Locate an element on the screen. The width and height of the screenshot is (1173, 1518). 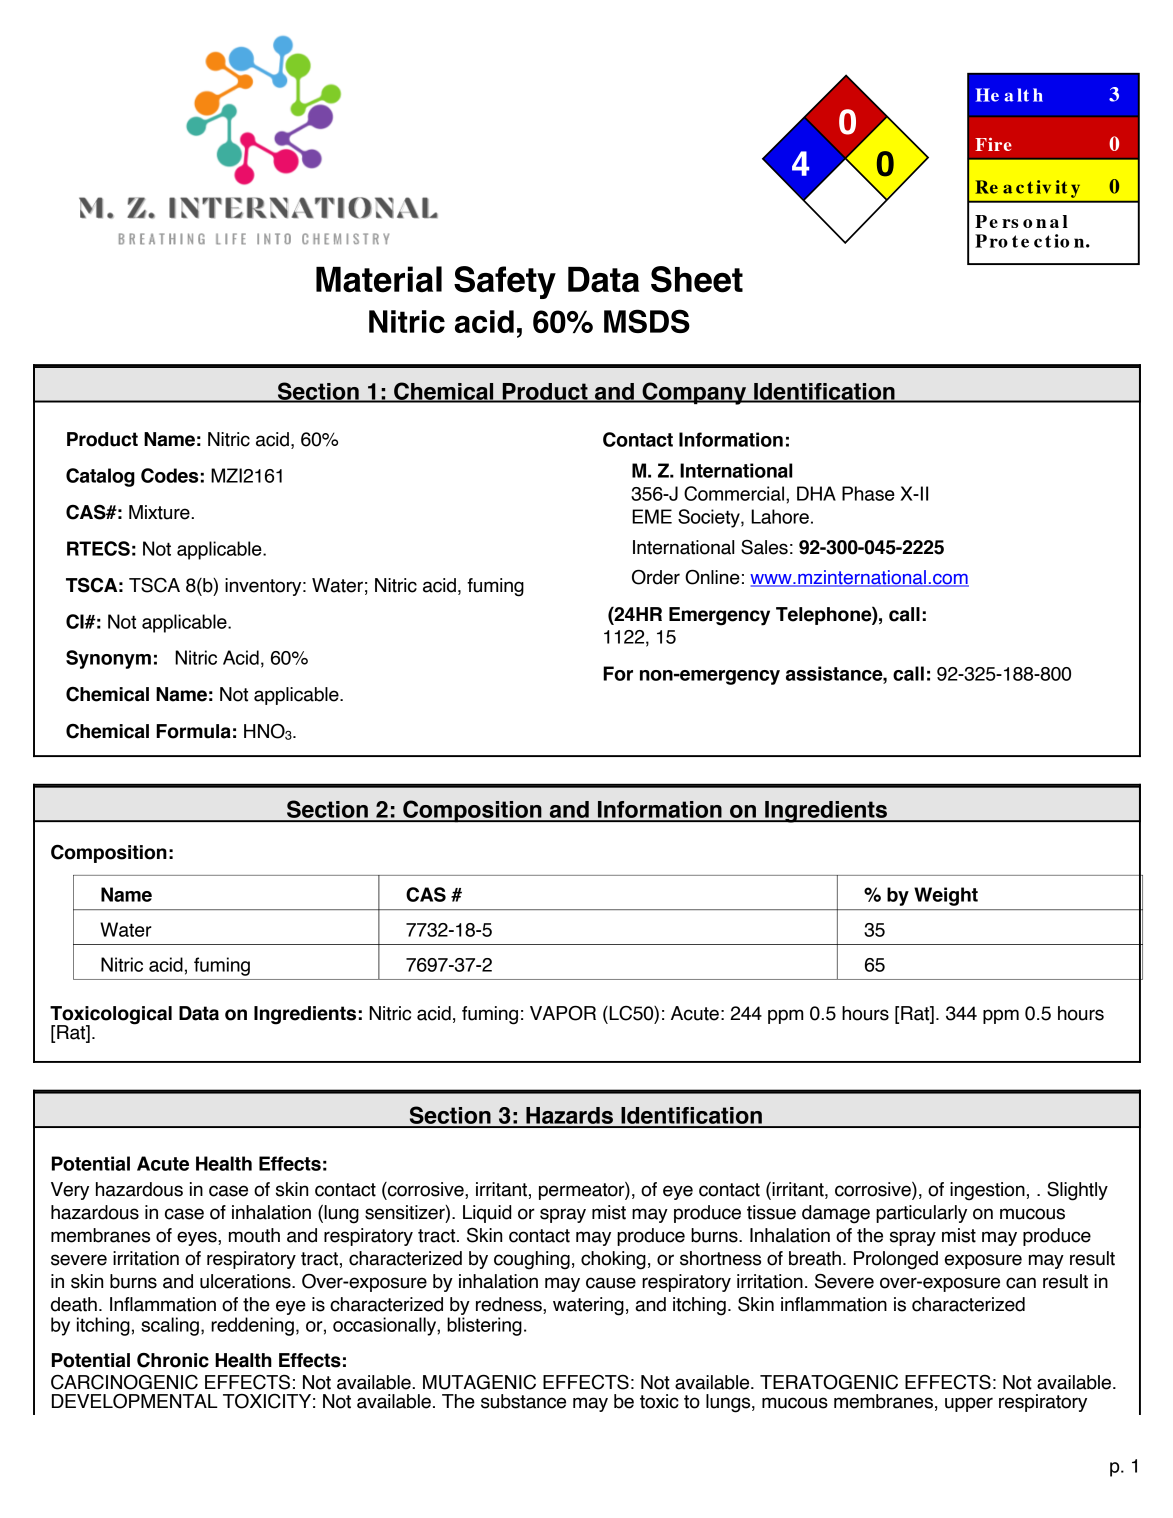
Formula is located at coordinates (193, 731).
